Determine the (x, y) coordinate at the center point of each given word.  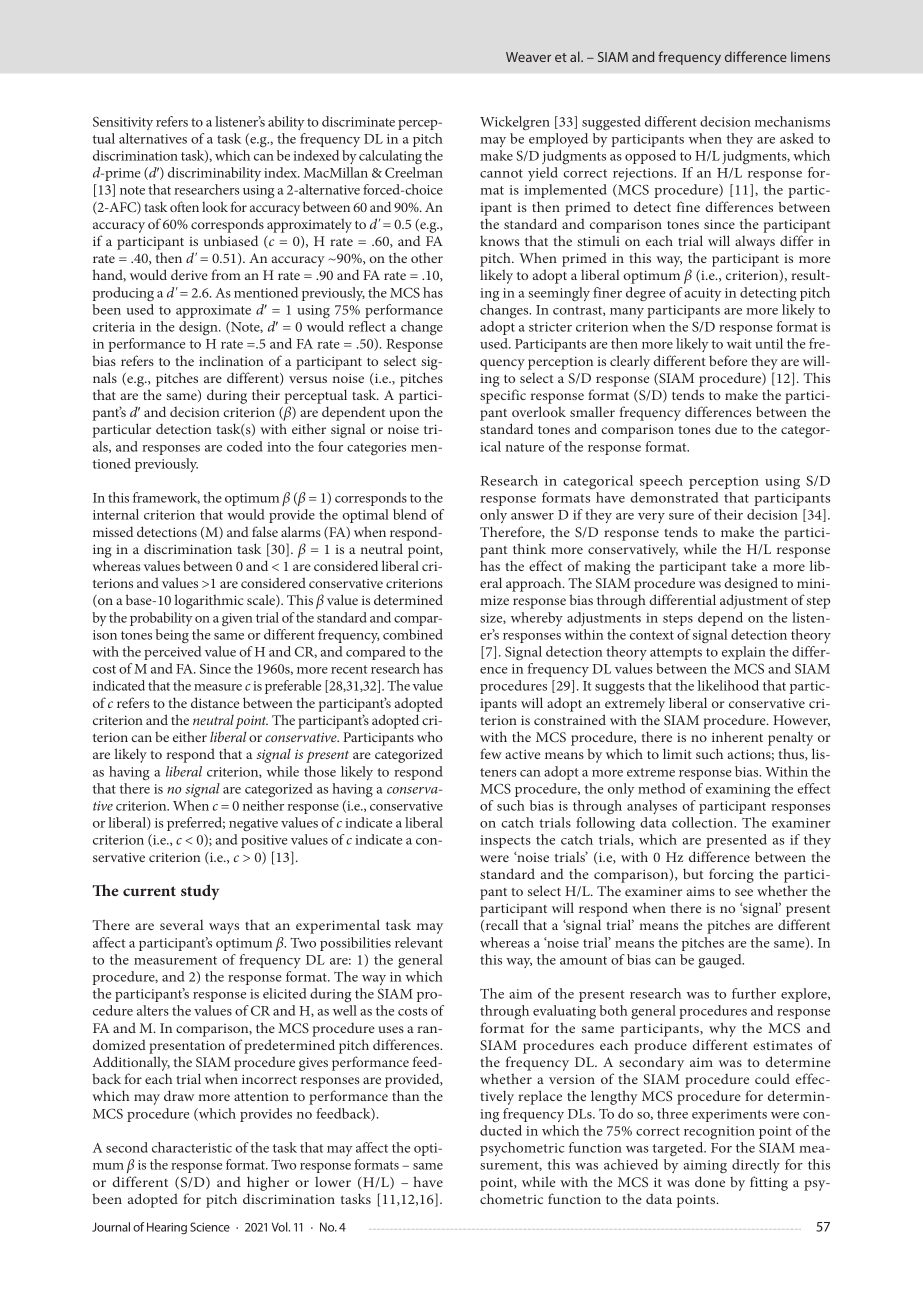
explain (744, 653)
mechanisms (792, 121)
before (728, 360)
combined (413, 634)
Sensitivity (123, 123)
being (172, 636)
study (200, 892)
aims (700, 891)
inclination (231, 360)
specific (503, 396)
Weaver (528, 57)
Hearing (167, 1228)
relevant (419, 942)
